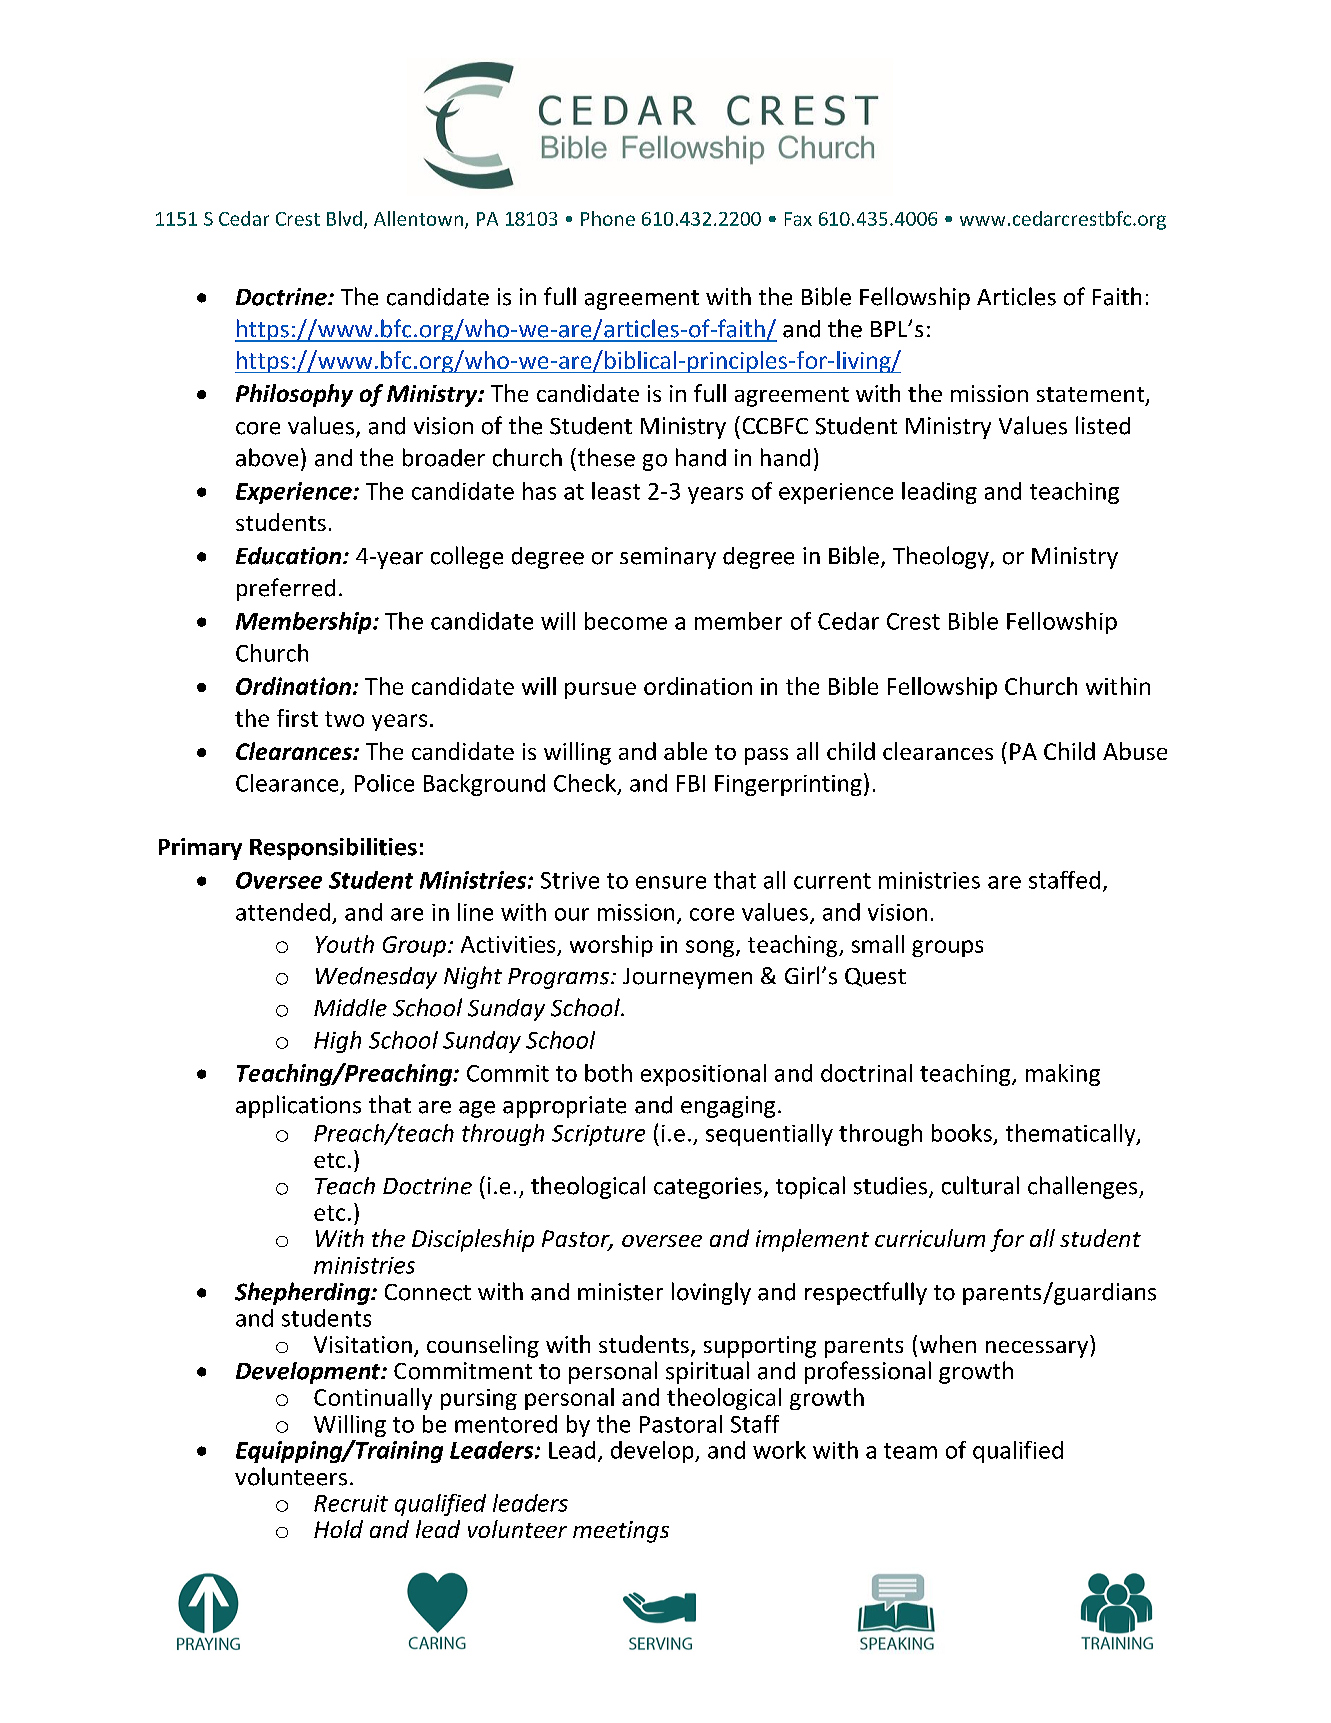 This image has width=1331, height=1723. What do you see at coordinates (910, 1451) in the image?
I see `team` at bounding box center [910, 1451].
